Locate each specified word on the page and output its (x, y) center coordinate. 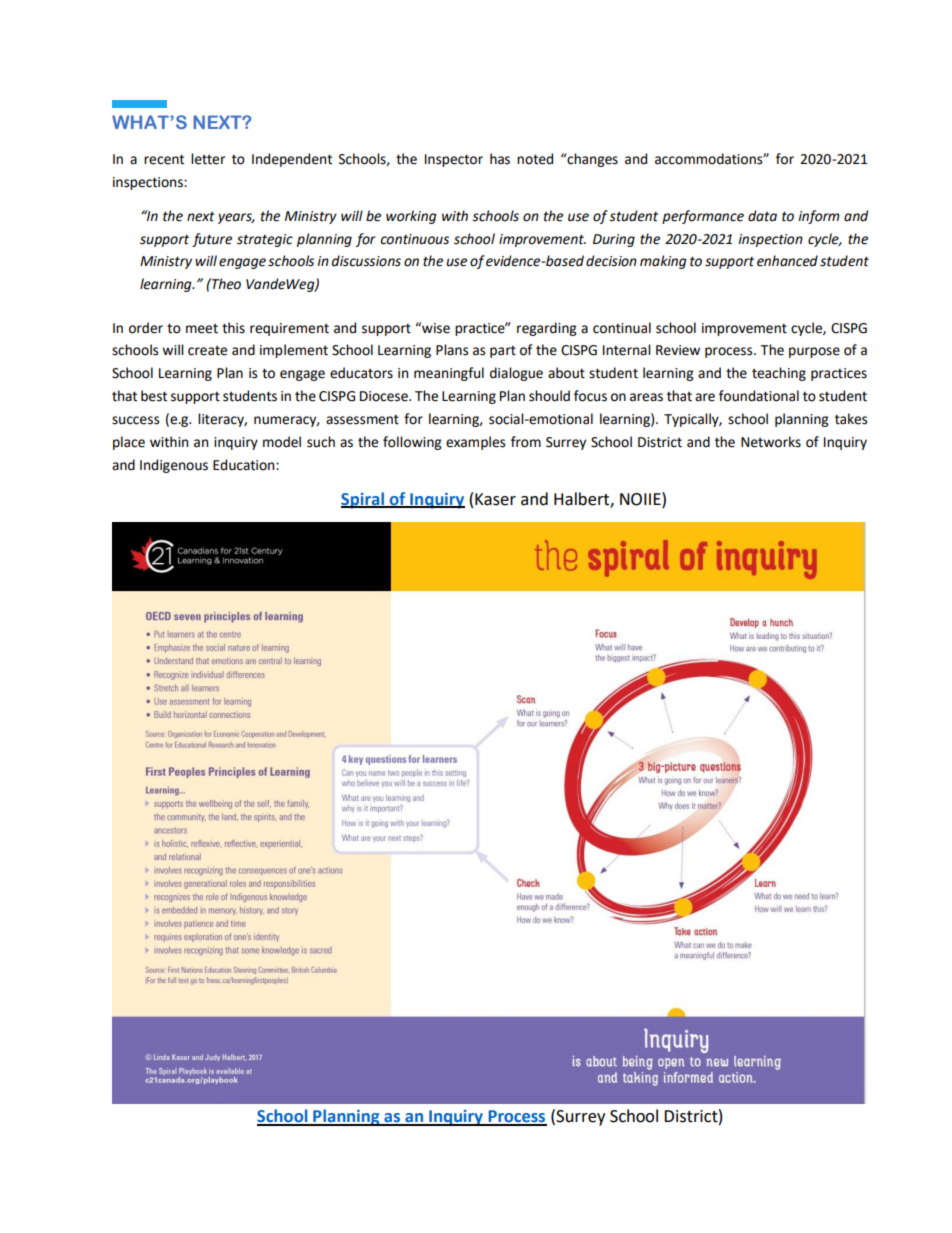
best (154, 396)
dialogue (516, 374)
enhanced (787, 261)
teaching (779, 374)
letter (208, 159)
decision (611, 261)
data (762, 216)
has (500, 159)
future (212, 240)
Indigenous (174, 466)
